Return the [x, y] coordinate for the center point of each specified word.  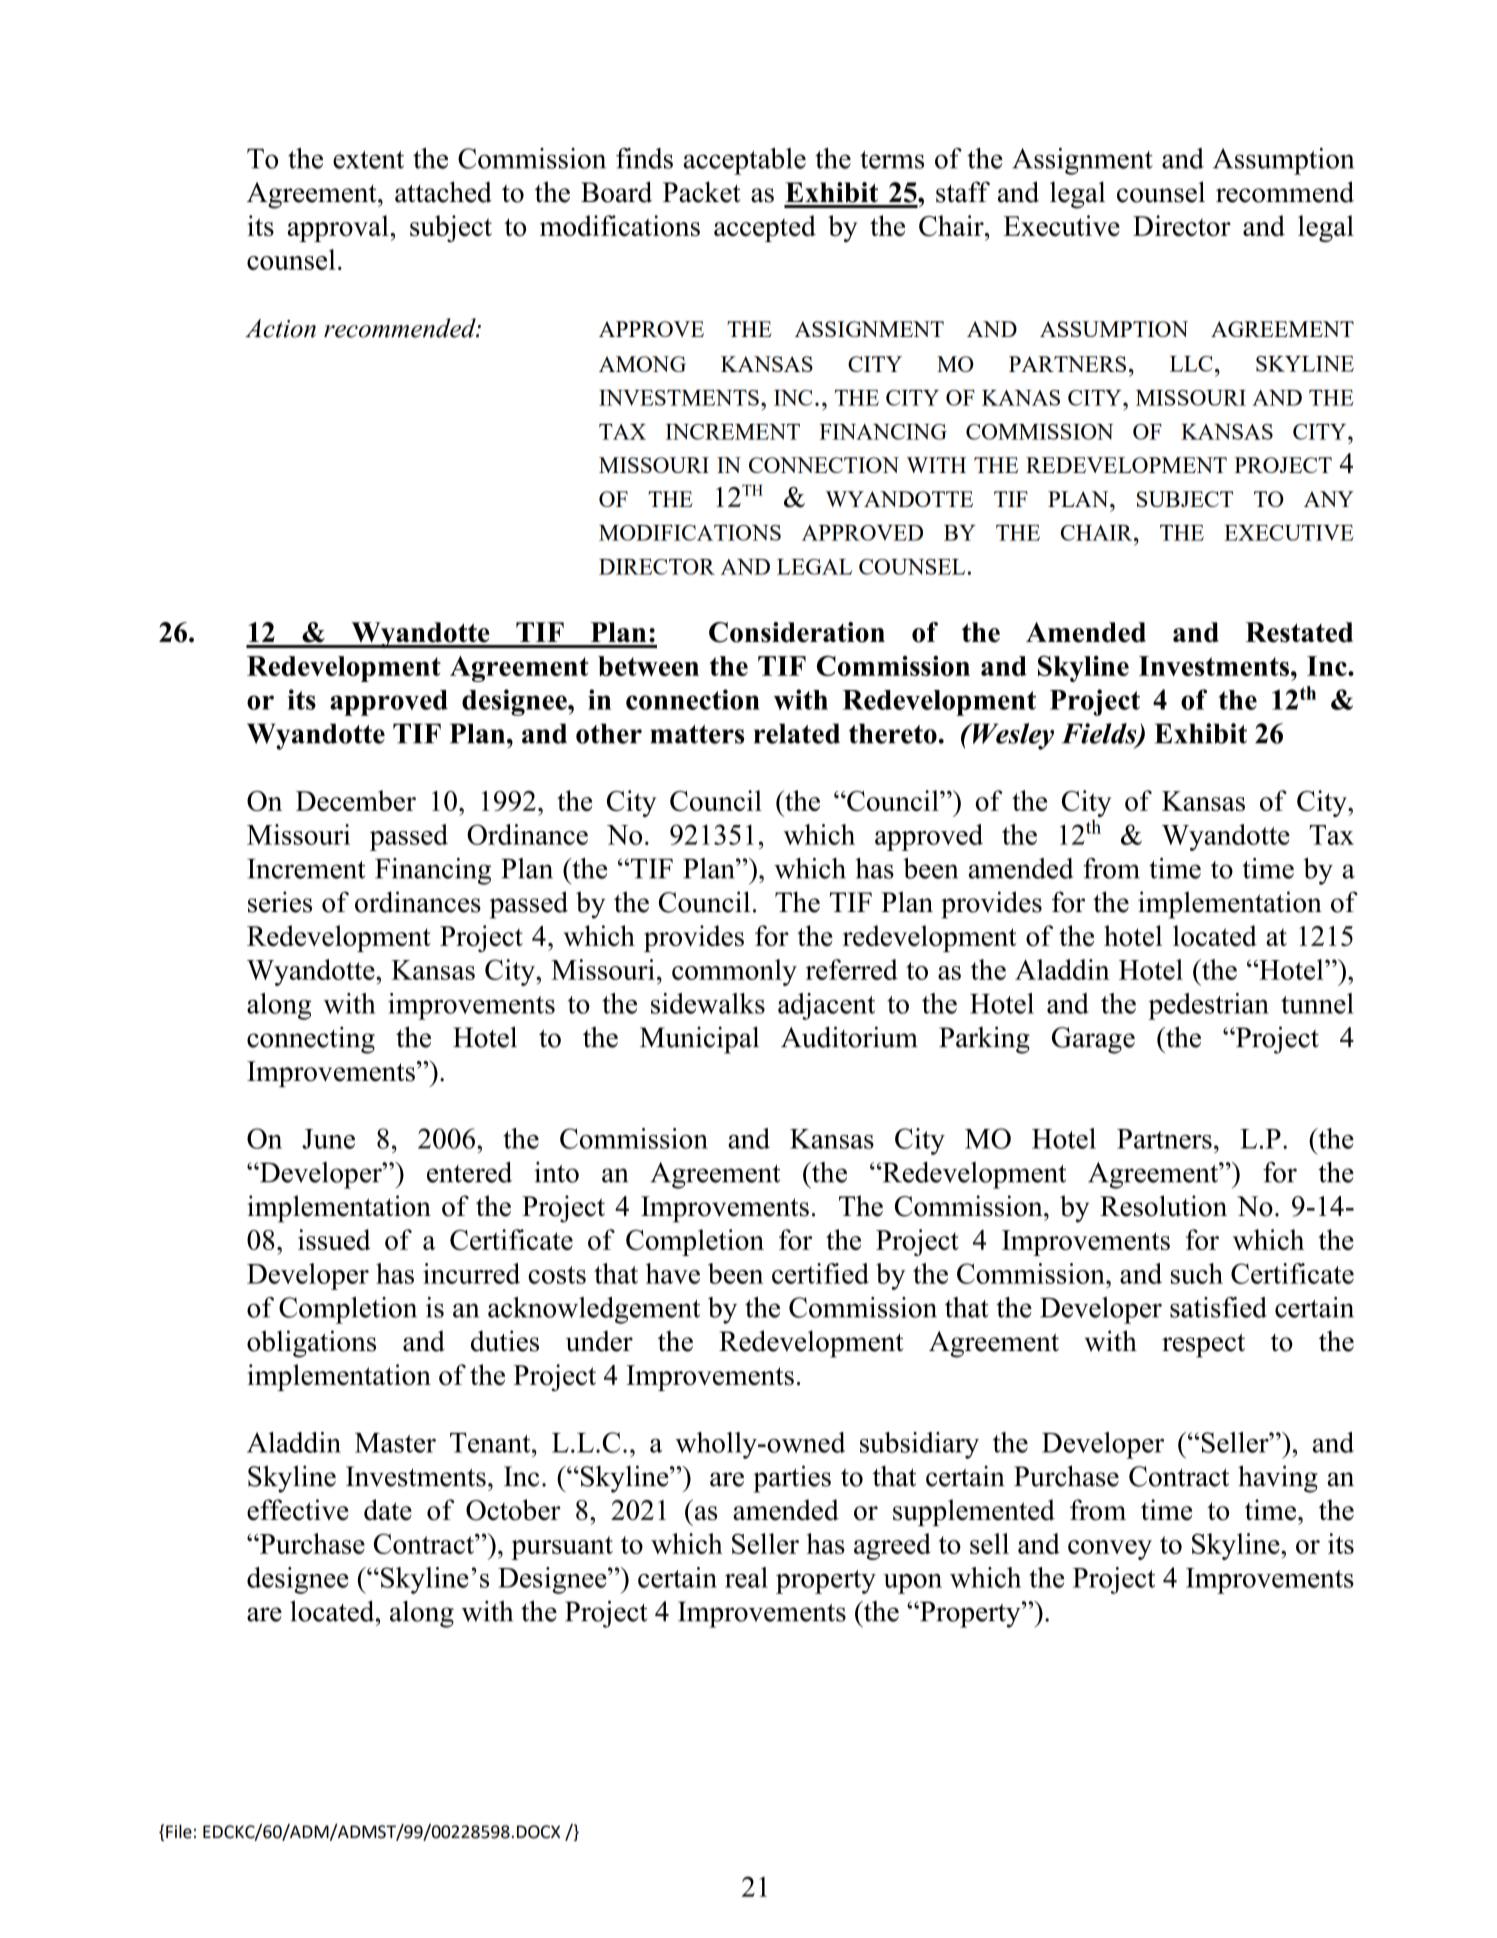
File [179, 1831]
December [356, 800]
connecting [311, 1040]
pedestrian [1208, 1006]
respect [1203, 1345]
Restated [1299, 632]
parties [792, 1479]
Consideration [797, 632]
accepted [765, 228]
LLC [1191, 364]
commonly [734, 972]
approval [338, 228]
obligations [311, 1344]
